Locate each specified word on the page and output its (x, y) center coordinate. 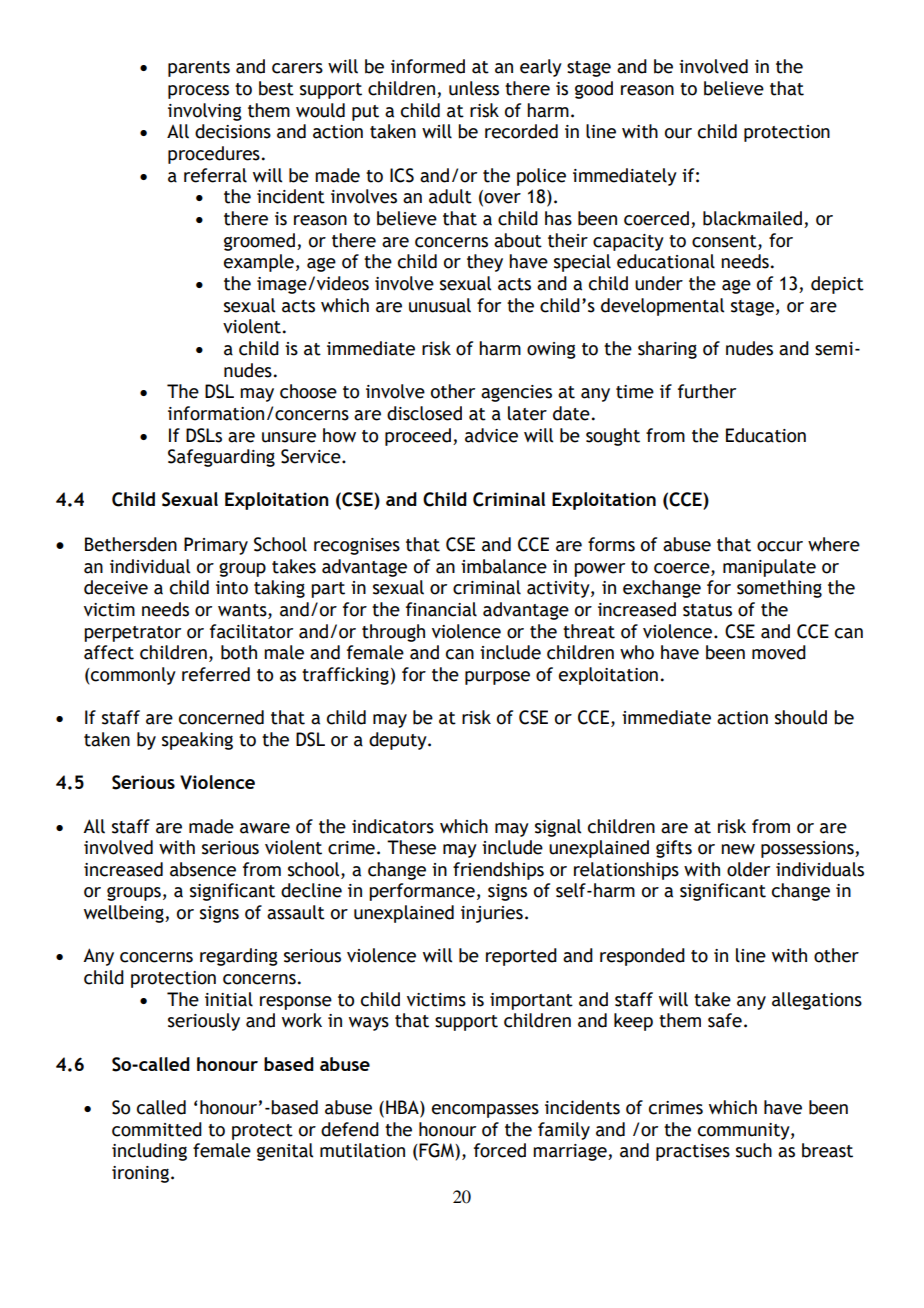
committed (157, 1129)
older (748, 869)
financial (441, 609)
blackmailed (752, 218)
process (198, 92)
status (707, 610)
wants (243, 610)
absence (203, 869)
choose (308, 391)
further (707, 391)
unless (474, 88)
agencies (516, 393)
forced (500, 1150)
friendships (498, 871)
